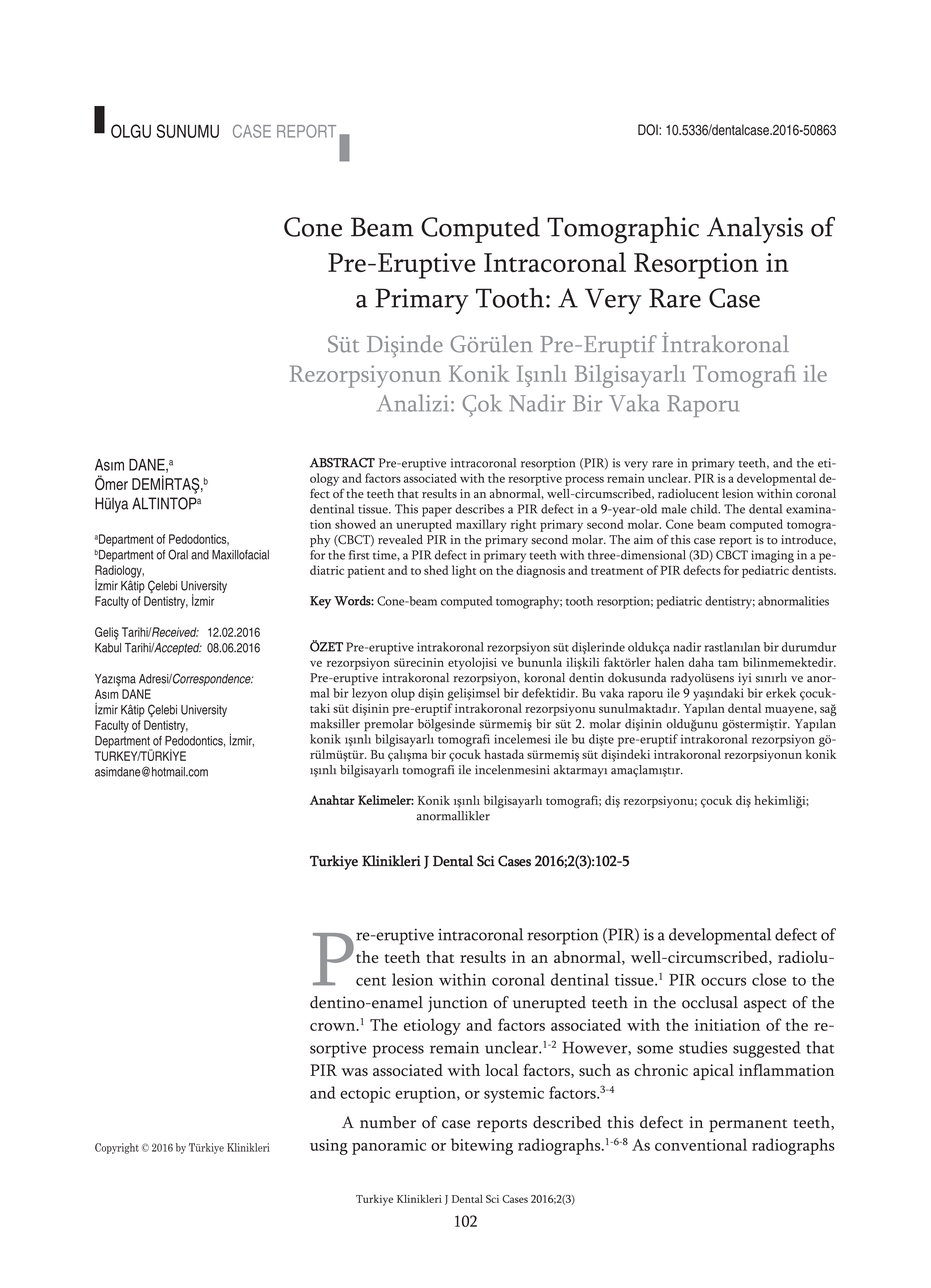 This page has width=931, height=1288. Describe the element at coordinates (755, 230) in the page. I see `Analysis` at that location.
